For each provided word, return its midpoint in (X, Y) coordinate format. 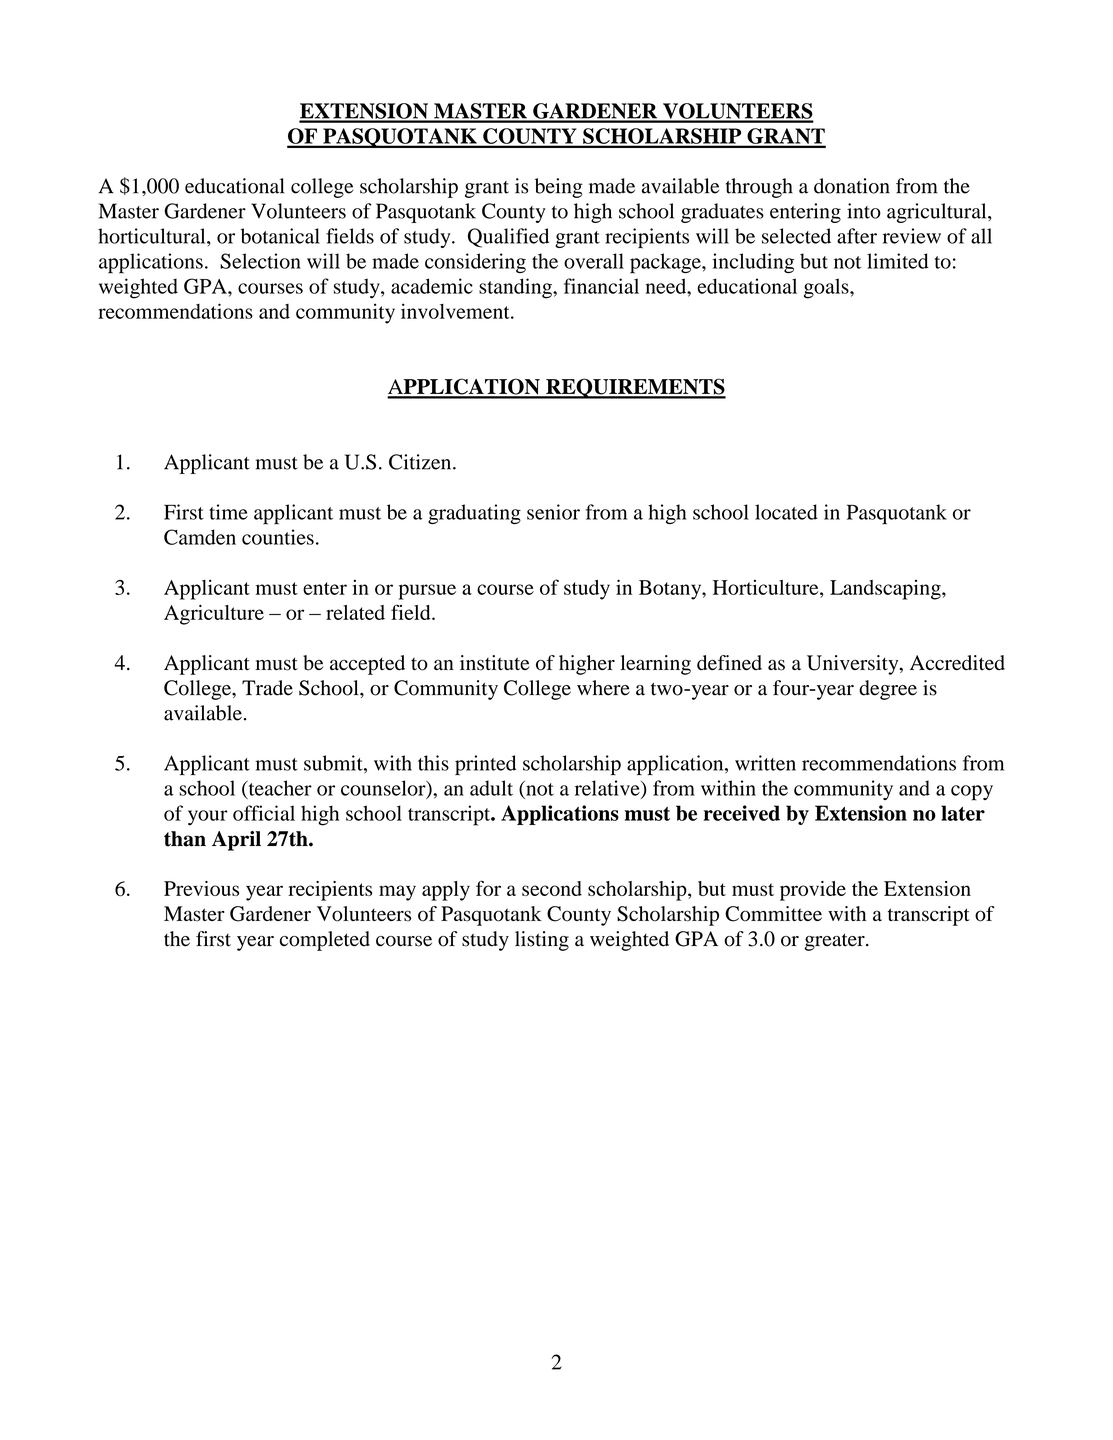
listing (542, 941)
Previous (201, 888)
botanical (280, 236)
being (559, 188)
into (864, 211)
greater (836, 942)
